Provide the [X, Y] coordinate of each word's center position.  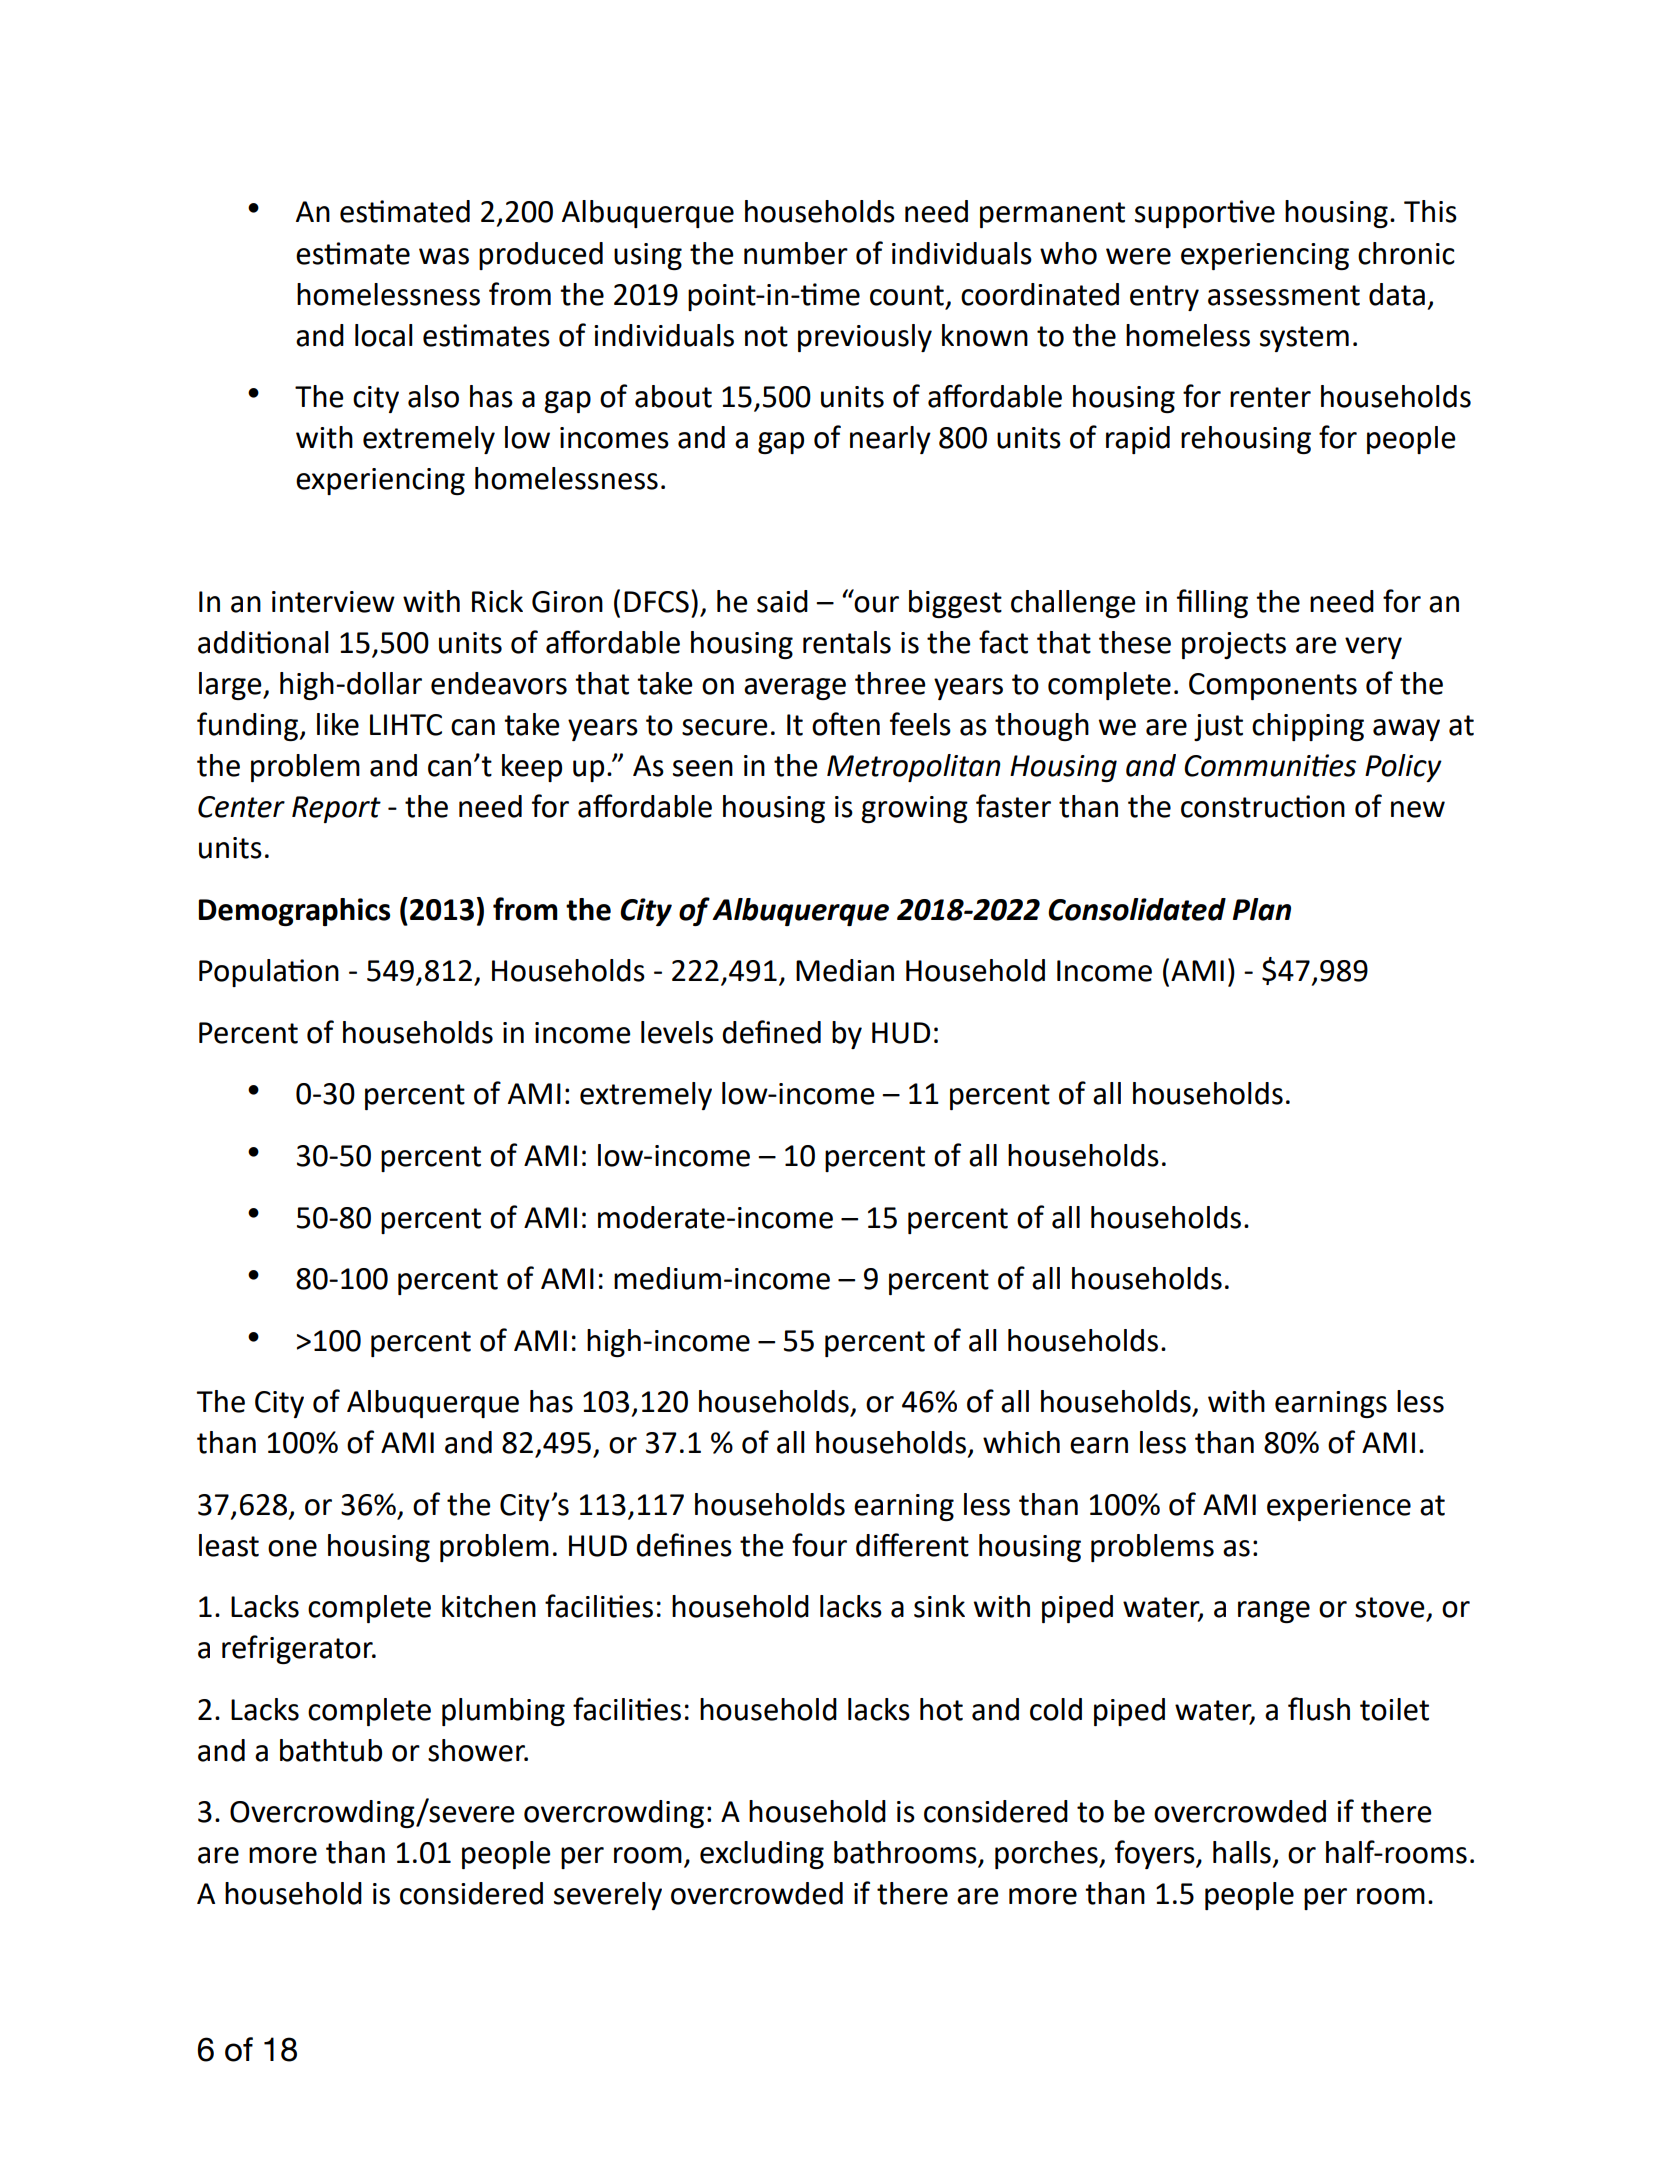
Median [845, 970]
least [229, 1545]
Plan [1262, 909]
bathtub [331, 1750]
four [819, 1545]
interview [333, 602]
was [444, 256]
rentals [847, 642]
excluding [762, 1855]
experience [1339, 1507]
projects [1234, 645]
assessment [1284, 295]
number [796, 253]
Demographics [294, 912]
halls [1242, 1852]
